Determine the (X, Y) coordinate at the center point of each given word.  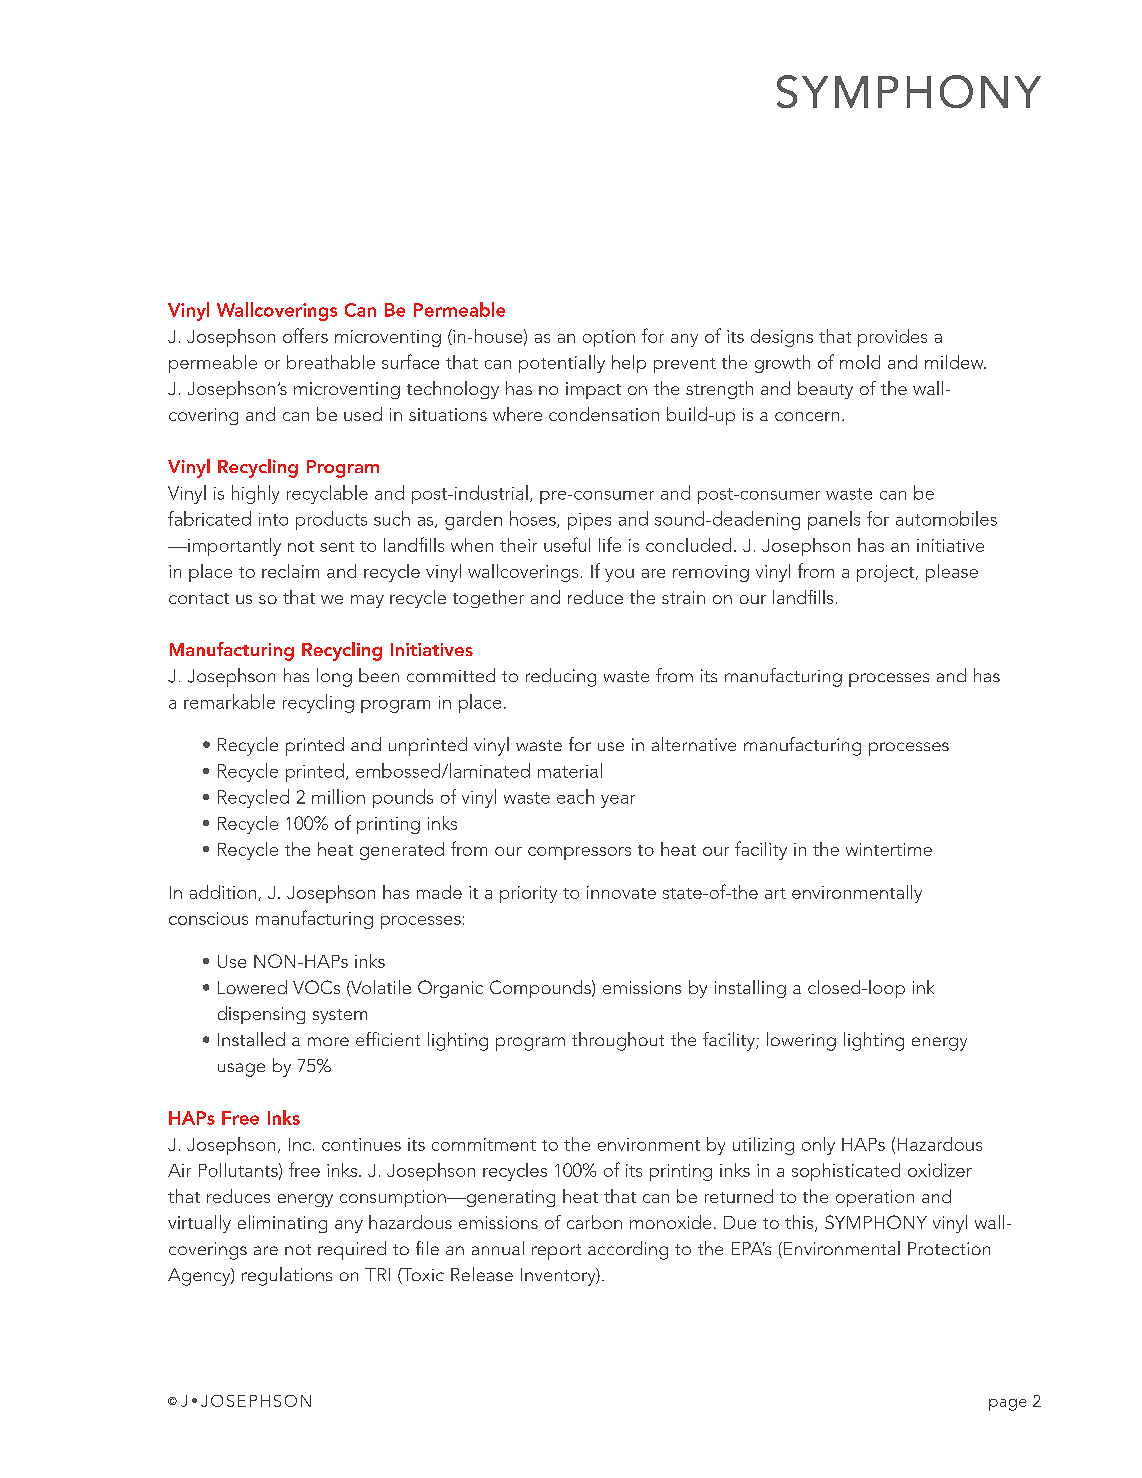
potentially (562, 364)
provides (892, 338)
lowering (801, 1041)
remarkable (229, 701)
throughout (618, 1041)
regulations (287, 1276)
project (885, 573)
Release (482, 1274)
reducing (561, 677)
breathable (331, 362)
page (1007, 1405)
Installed (251, 1039)
